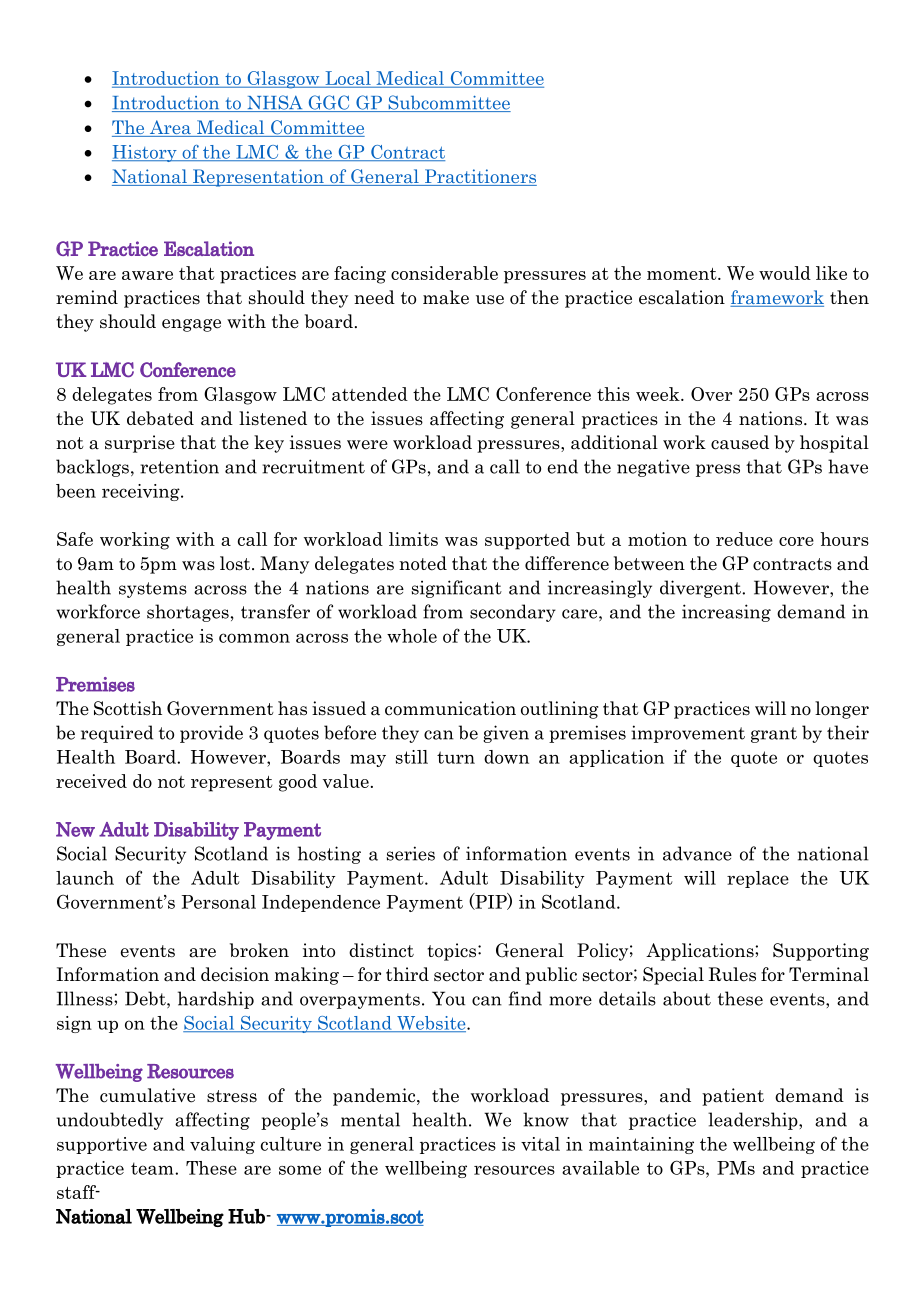 This page has height=1308, width=924. Describe the element at coordinates (153, 1168) in the page. I see `team` at that location.
